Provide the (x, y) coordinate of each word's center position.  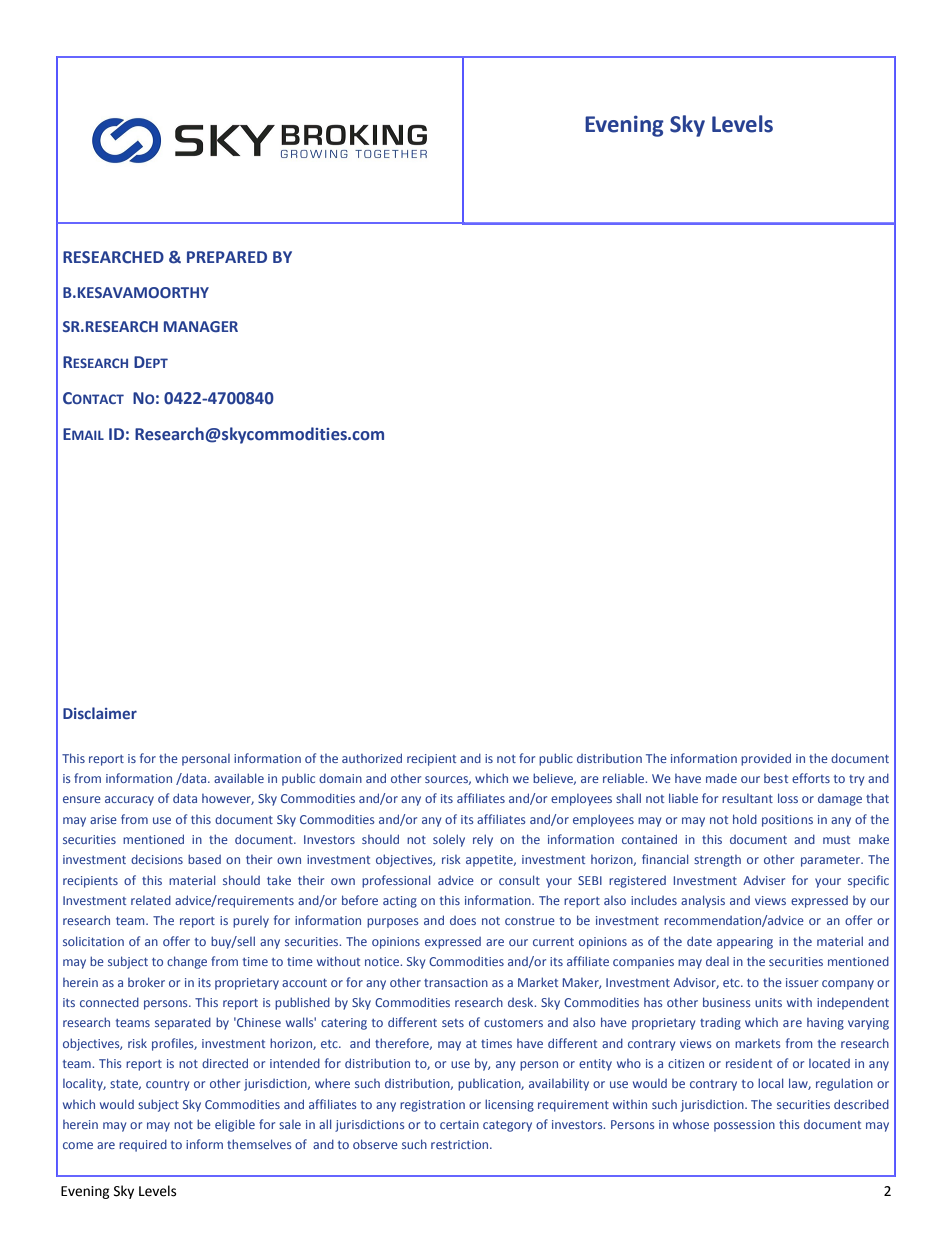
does (463, 920)
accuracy (129, 801)
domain (340, 778)
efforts (811, 778)
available (239, 778)
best (776, 778)
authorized (372, 758)
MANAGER (201, 326)
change (187, 962)
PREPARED (227, 257)
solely (449, 840)
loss (788, 798)
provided (766, 759)
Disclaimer (100, 713)
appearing (745, 943)
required (143, 1145)
